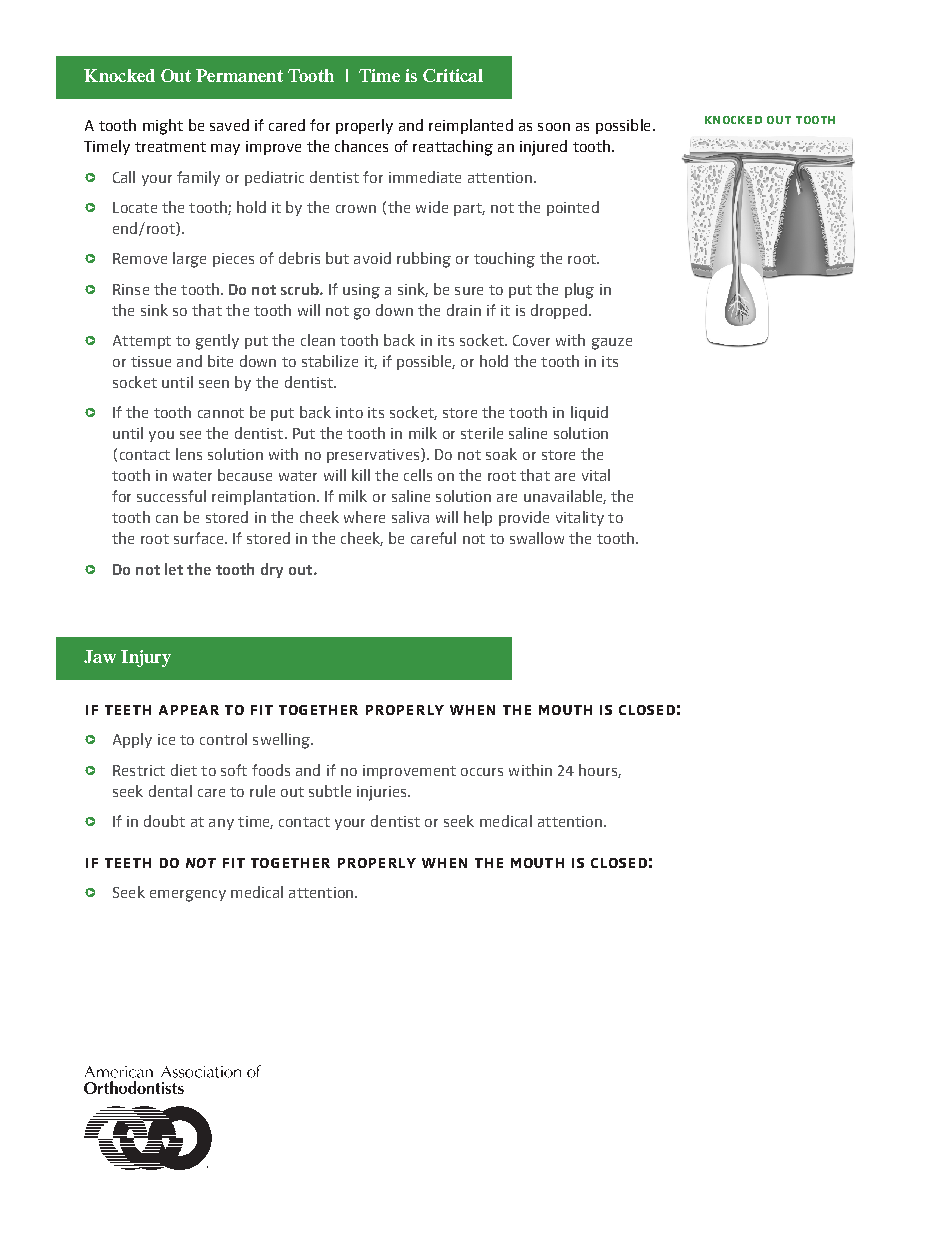 This page has height=1233, width=952. I want to click on chances, so click(361, 146).
